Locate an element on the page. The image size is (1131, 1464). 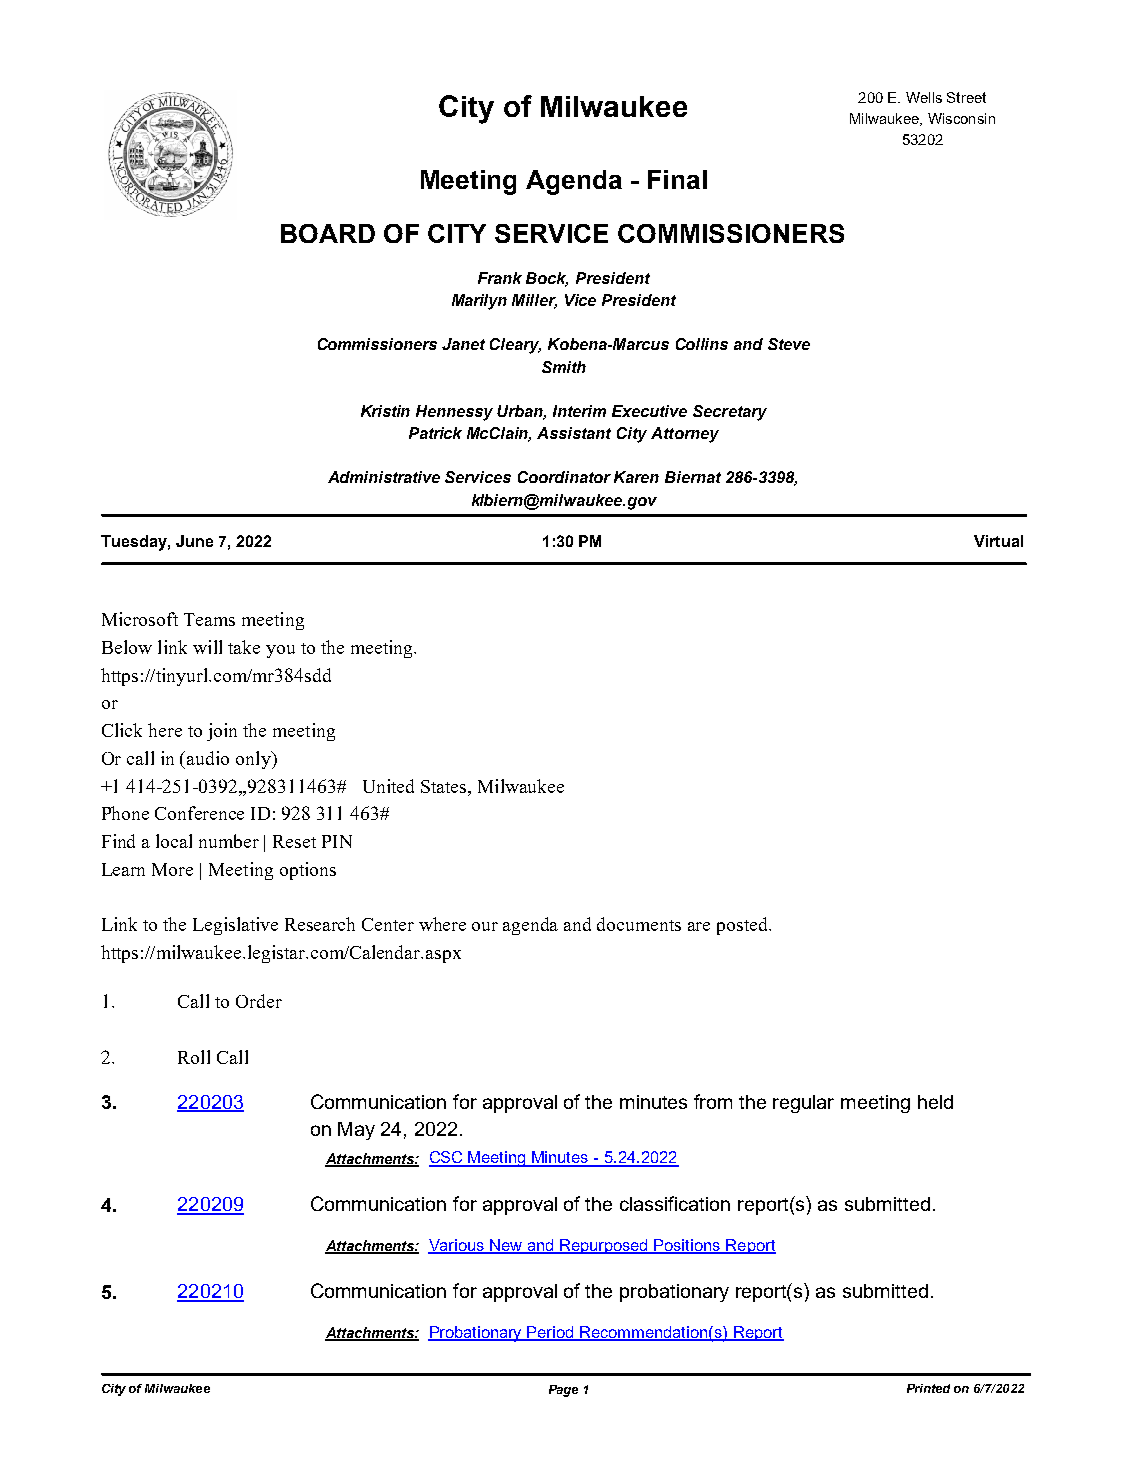
Wells is located at coordinates (924, 97).
